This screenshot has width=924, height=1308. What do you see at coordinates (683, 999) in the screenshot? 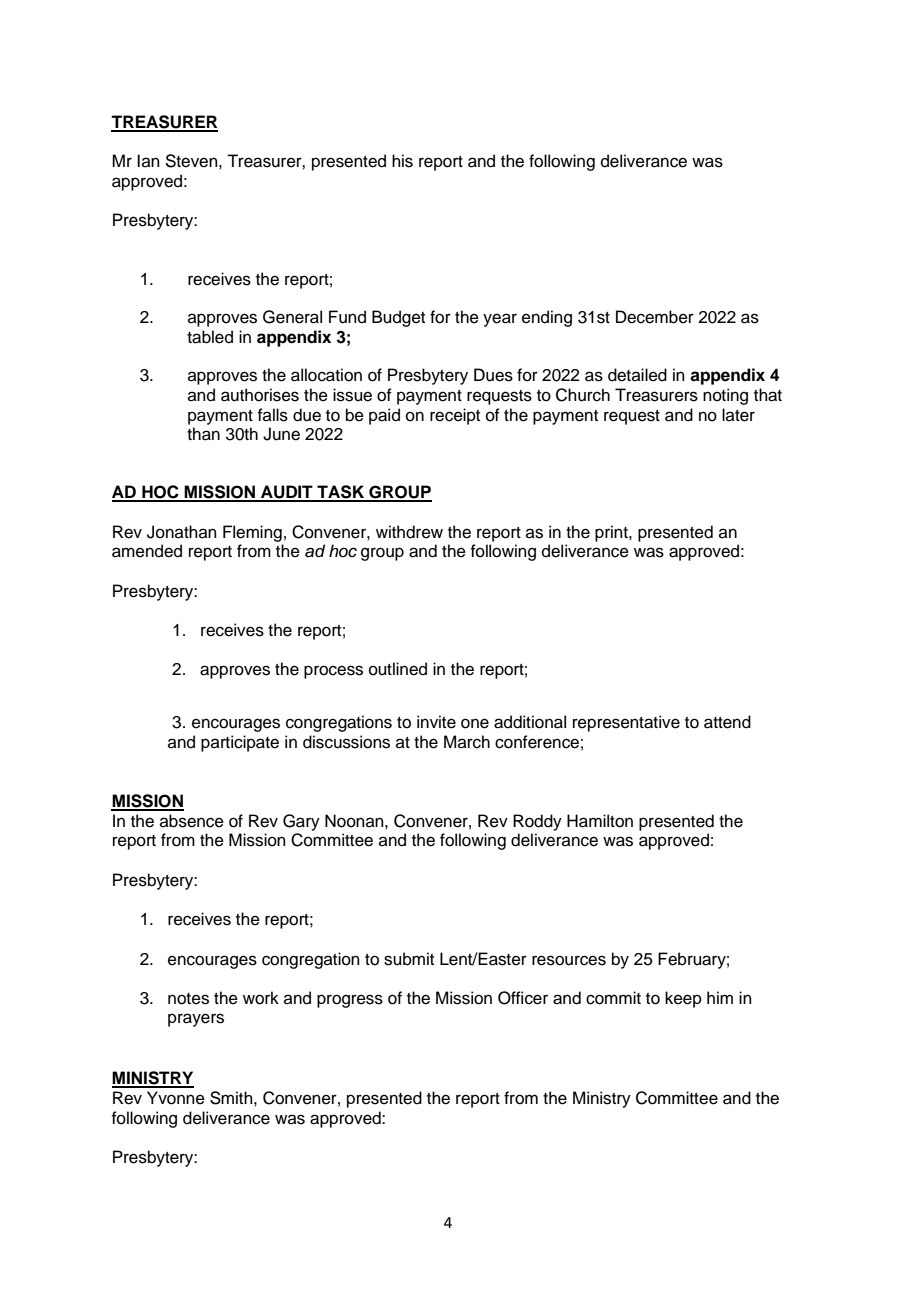
I see `keep` at bounding box center [683, 999].
